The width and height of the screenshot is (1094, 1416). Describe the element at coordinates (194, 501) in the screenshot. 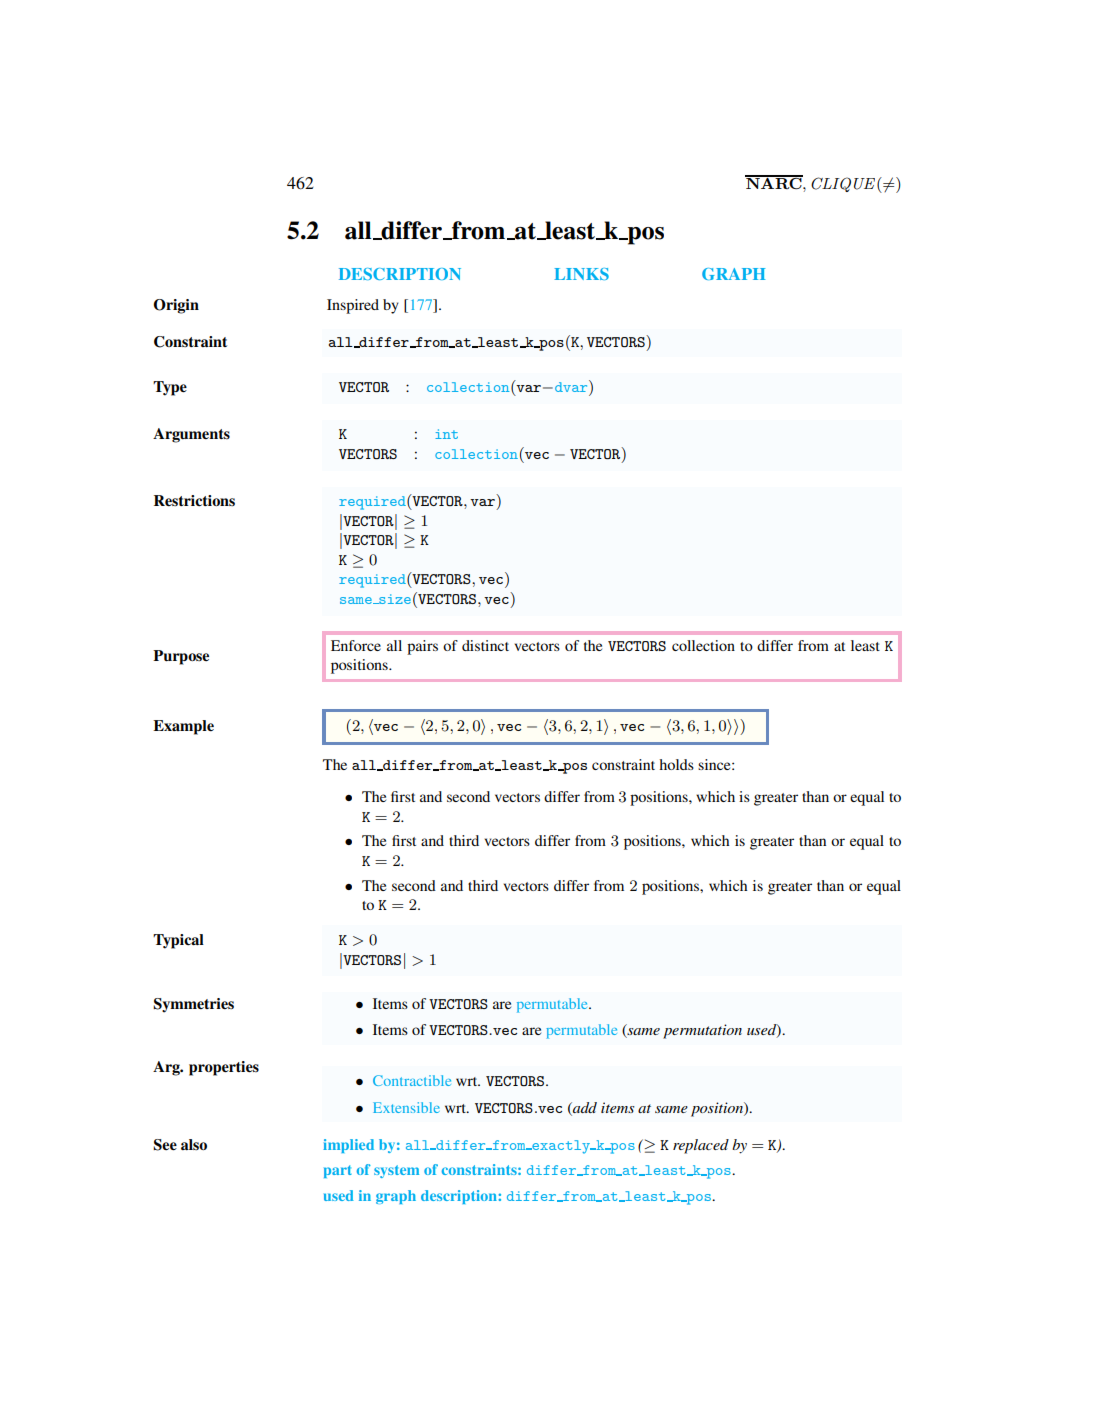

I see `Restrictions` at that location.
